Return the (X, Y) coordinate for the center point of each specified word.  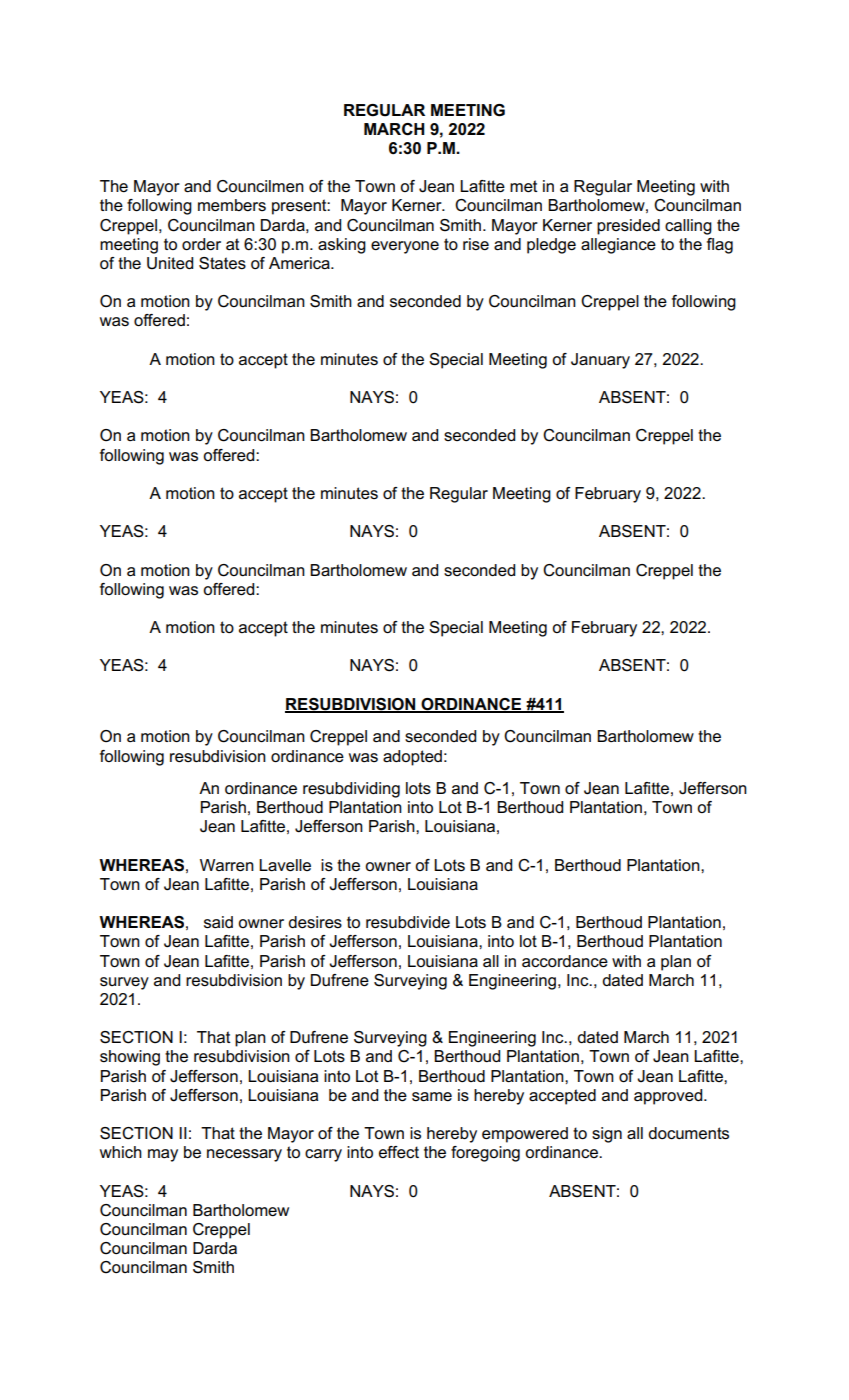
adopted (412, 758)
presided (628, 227)
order (201, 244)
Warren (227, 865)
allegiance (618, 246)
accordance (565, 961)
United (170, 263)
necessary (244, 1155)
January (600, 361)
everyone (405, 247)
